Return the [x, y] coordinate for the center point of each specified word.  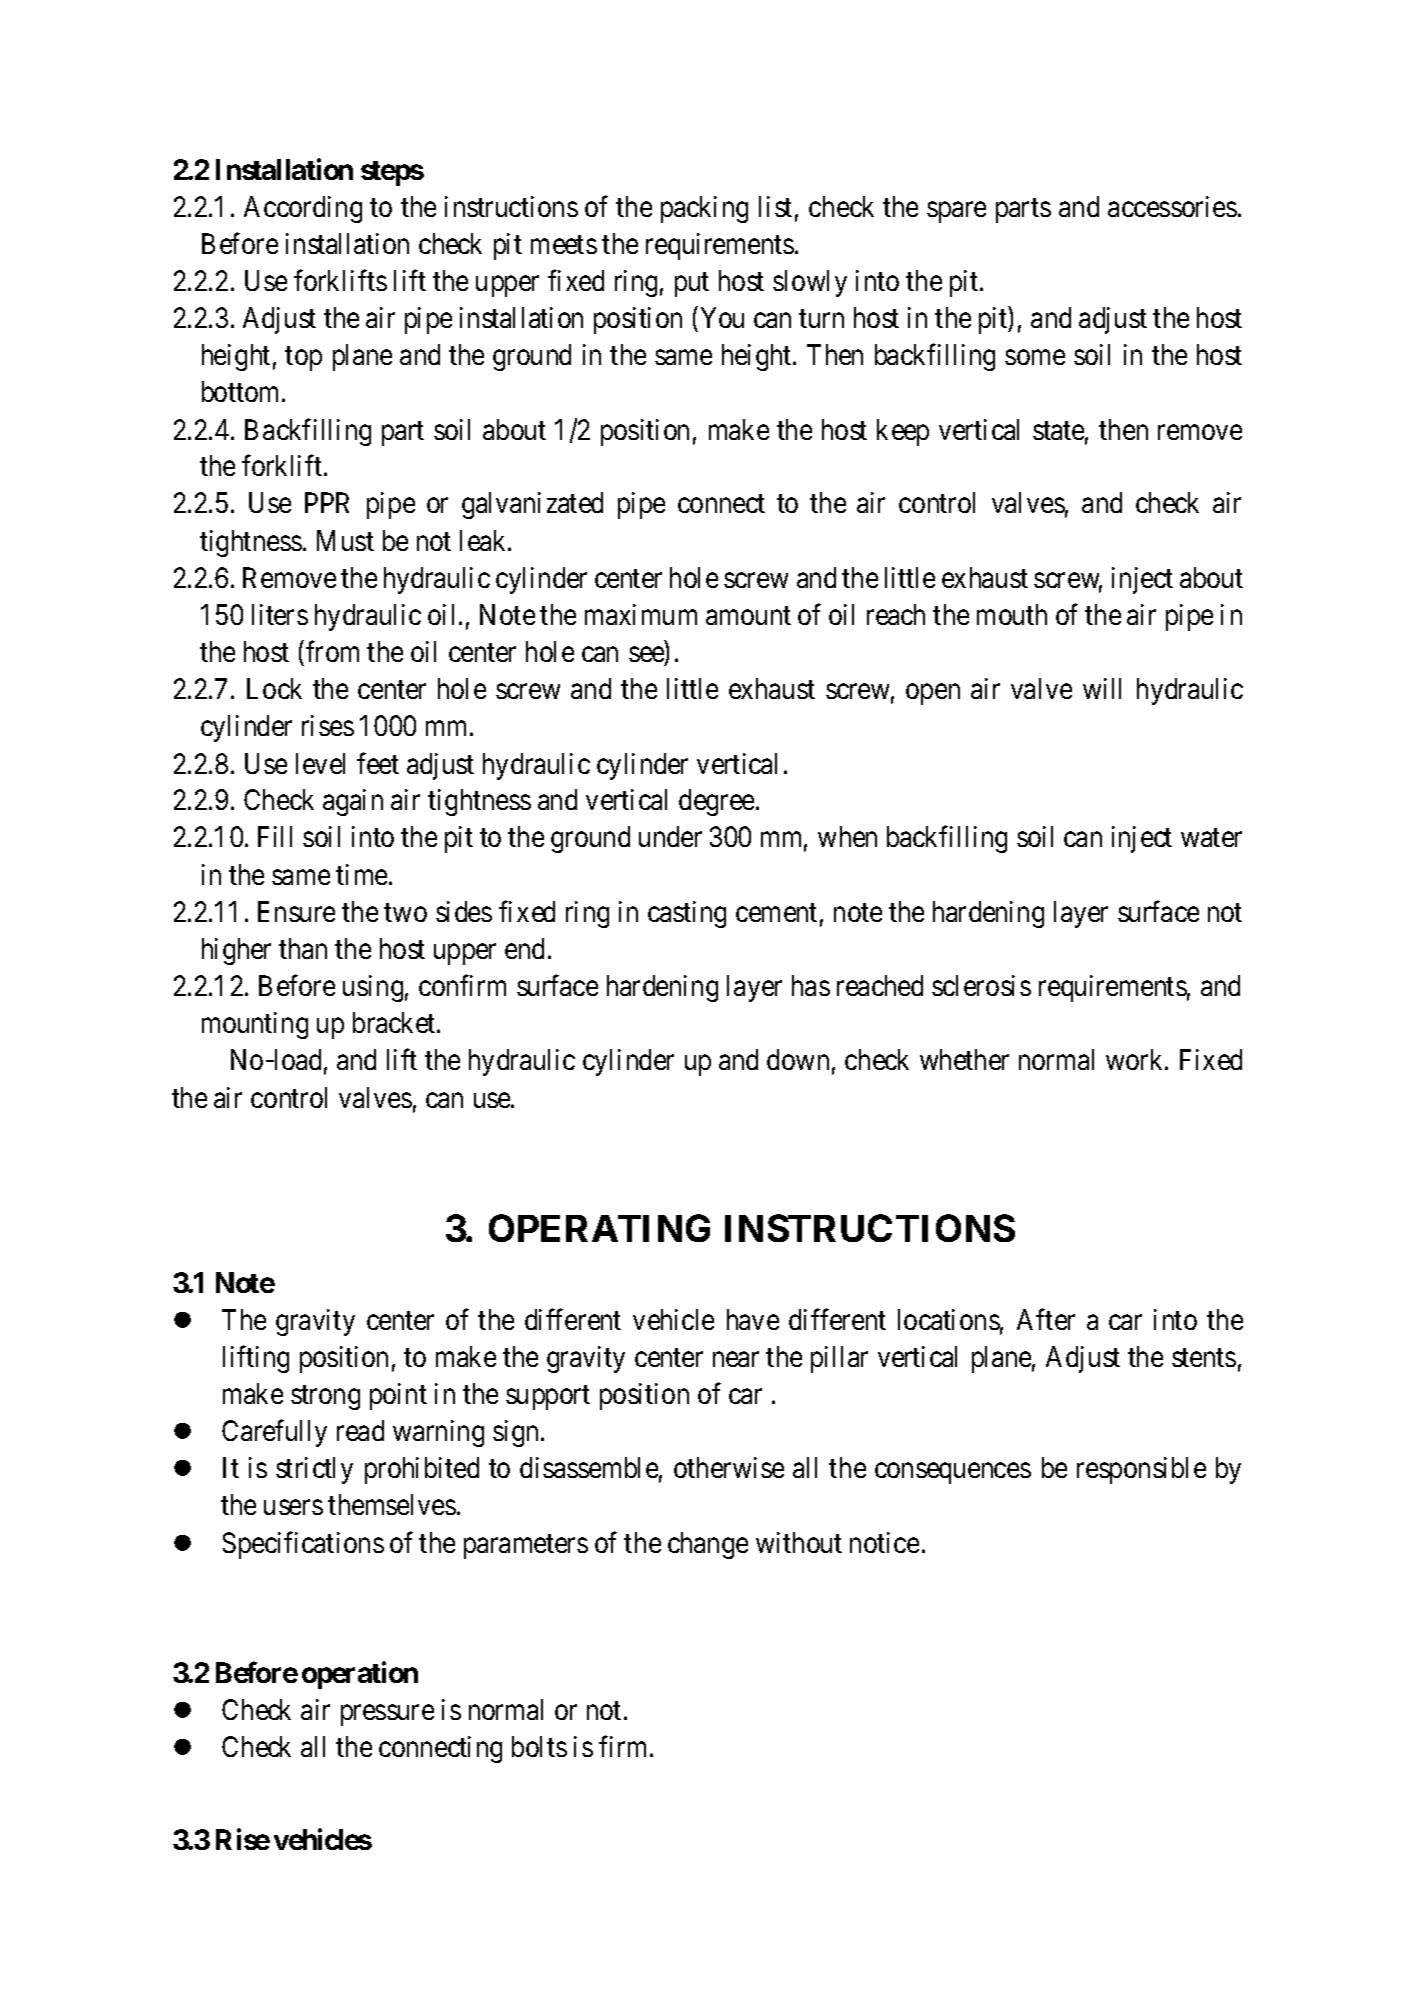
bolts [539, 1746]
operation [360, 1675]
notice [884, 1542]
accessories [1172, 206]
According [303, 209]
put [692, 284]
